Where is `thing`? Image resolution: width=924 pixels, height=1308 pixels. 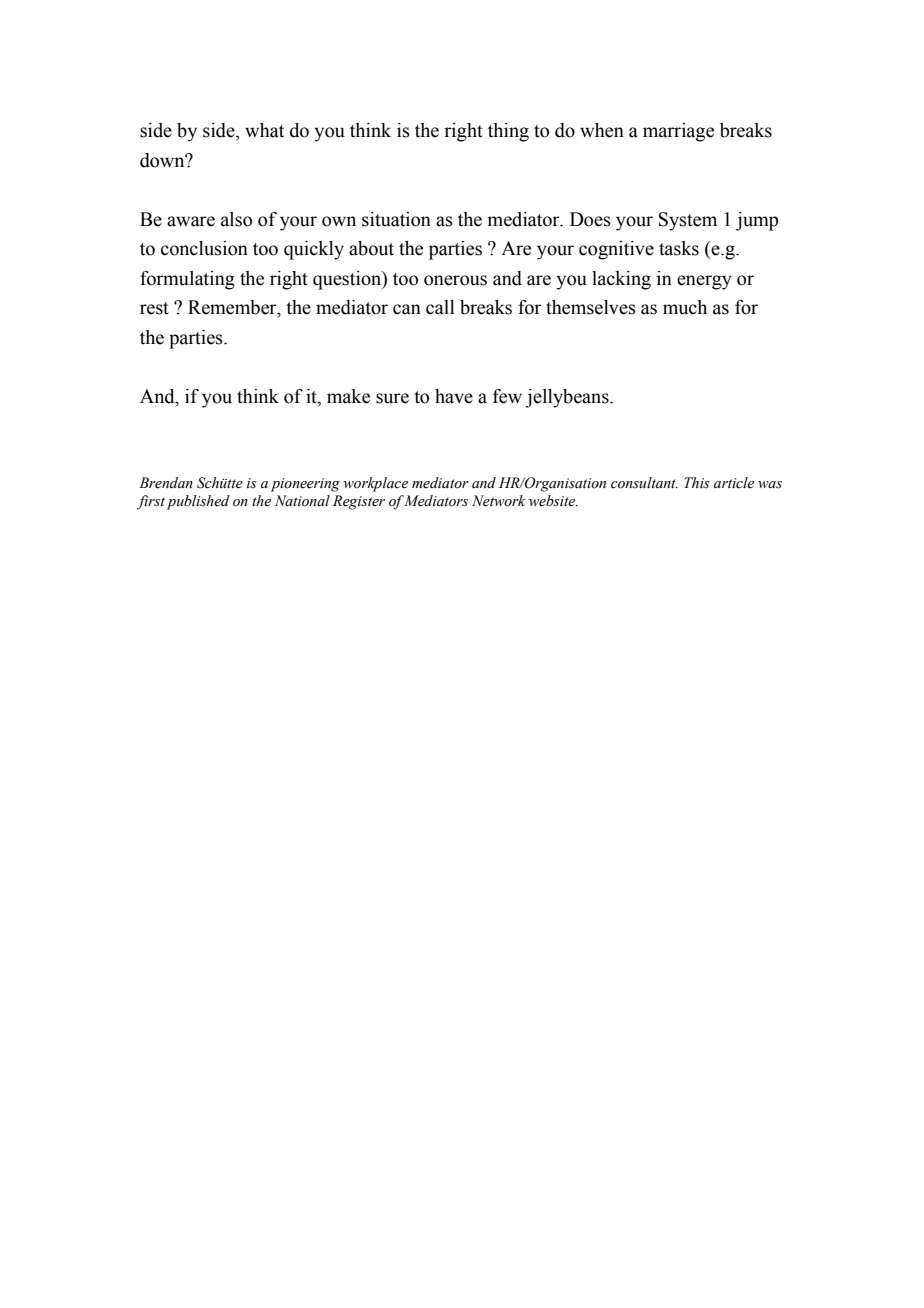
thing is located at coordinates (508, 132).
